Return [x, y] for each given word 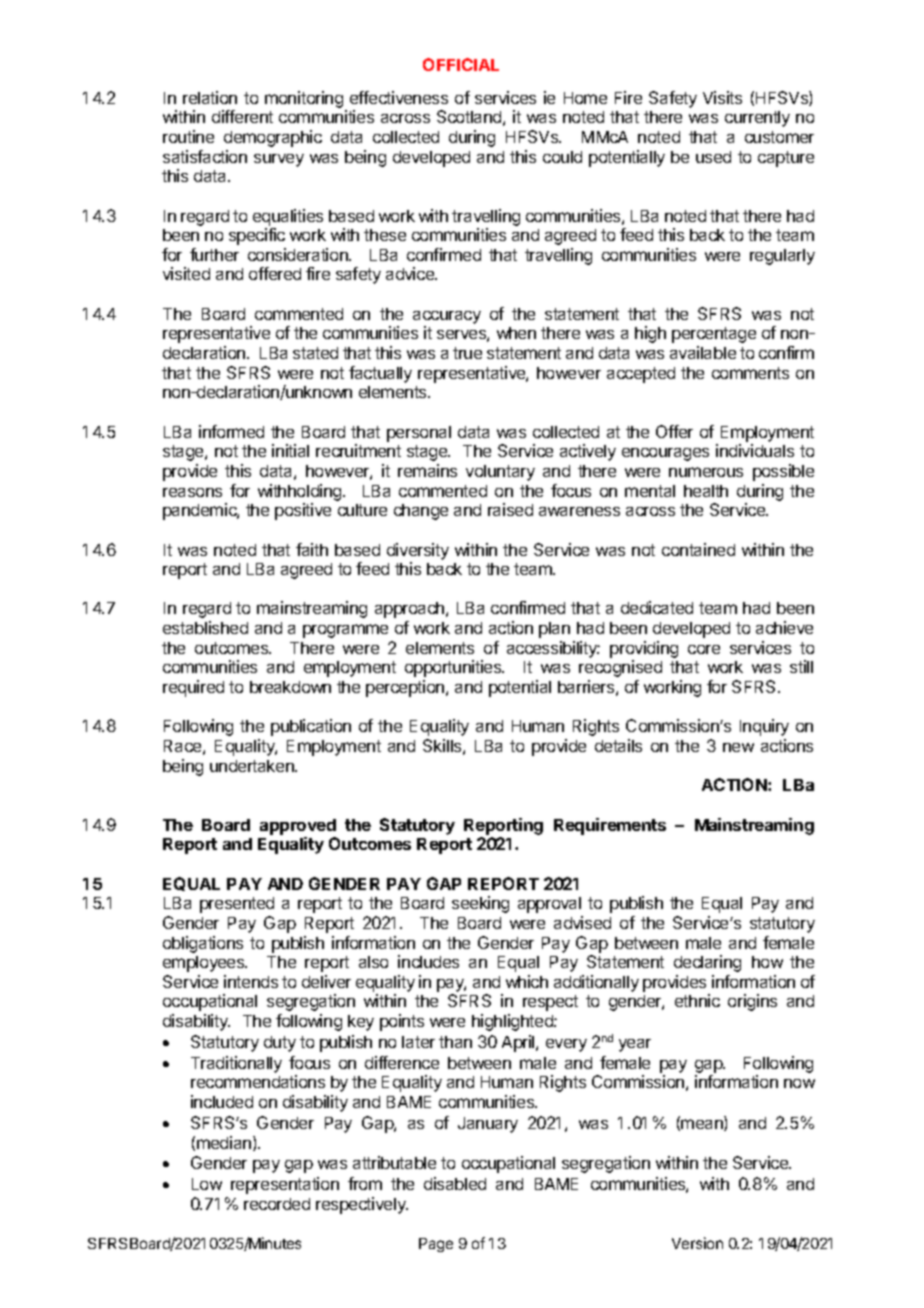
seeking [480, 904]
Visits [722, 97]
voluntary [500, 473]
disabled [455, 1183]
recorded [277, 1204]
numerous [706, 472]
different [242, 116]
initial [290, 450]
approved [298, 827]
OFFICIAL [461, 64]
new [738, 747]
